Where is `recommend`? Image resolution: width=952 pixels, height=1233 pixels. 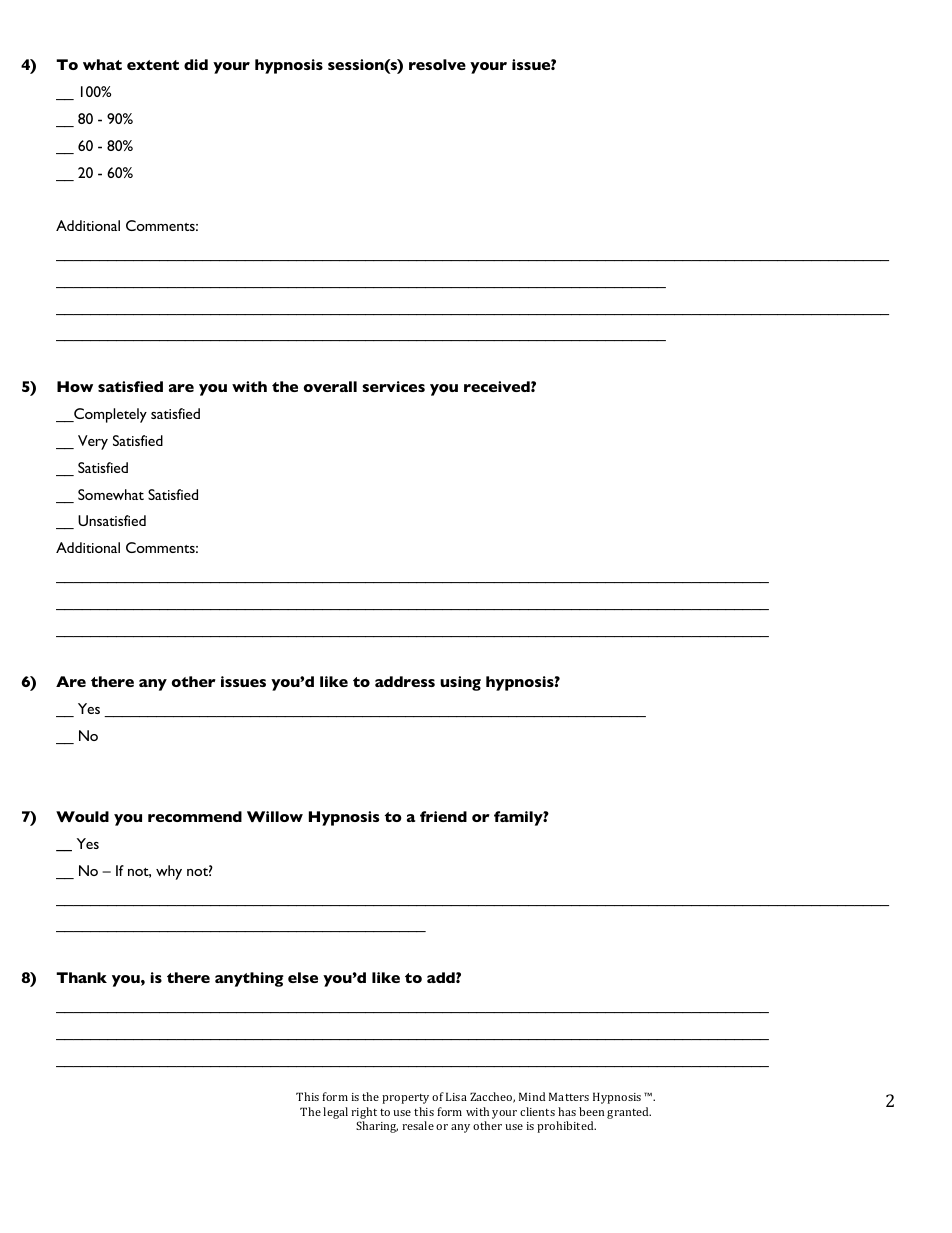
recommend is located at coordinates (195, 816).
